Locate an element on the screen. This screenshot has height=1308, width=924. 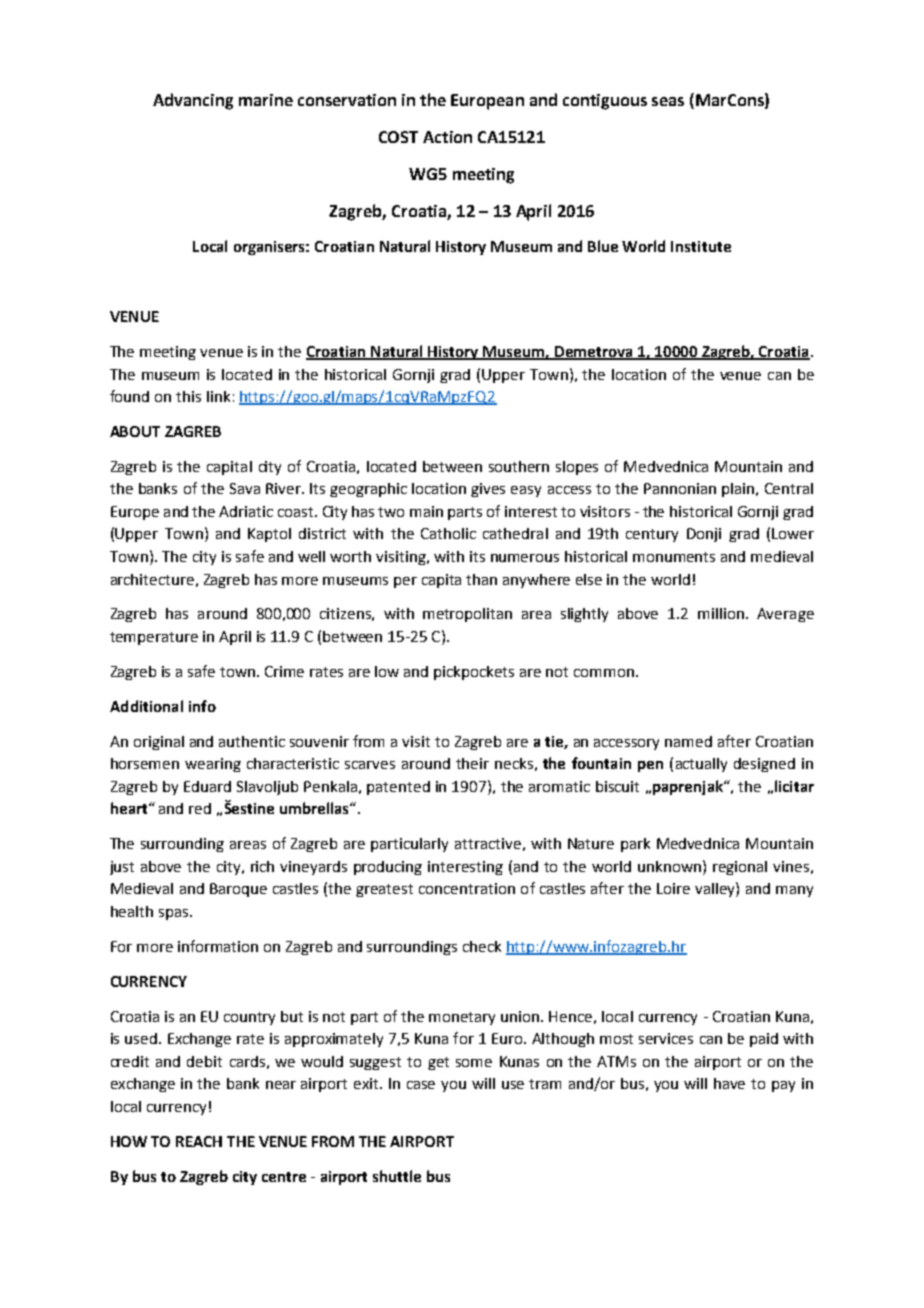
shuttle is located at coordinates (397, 1176).
